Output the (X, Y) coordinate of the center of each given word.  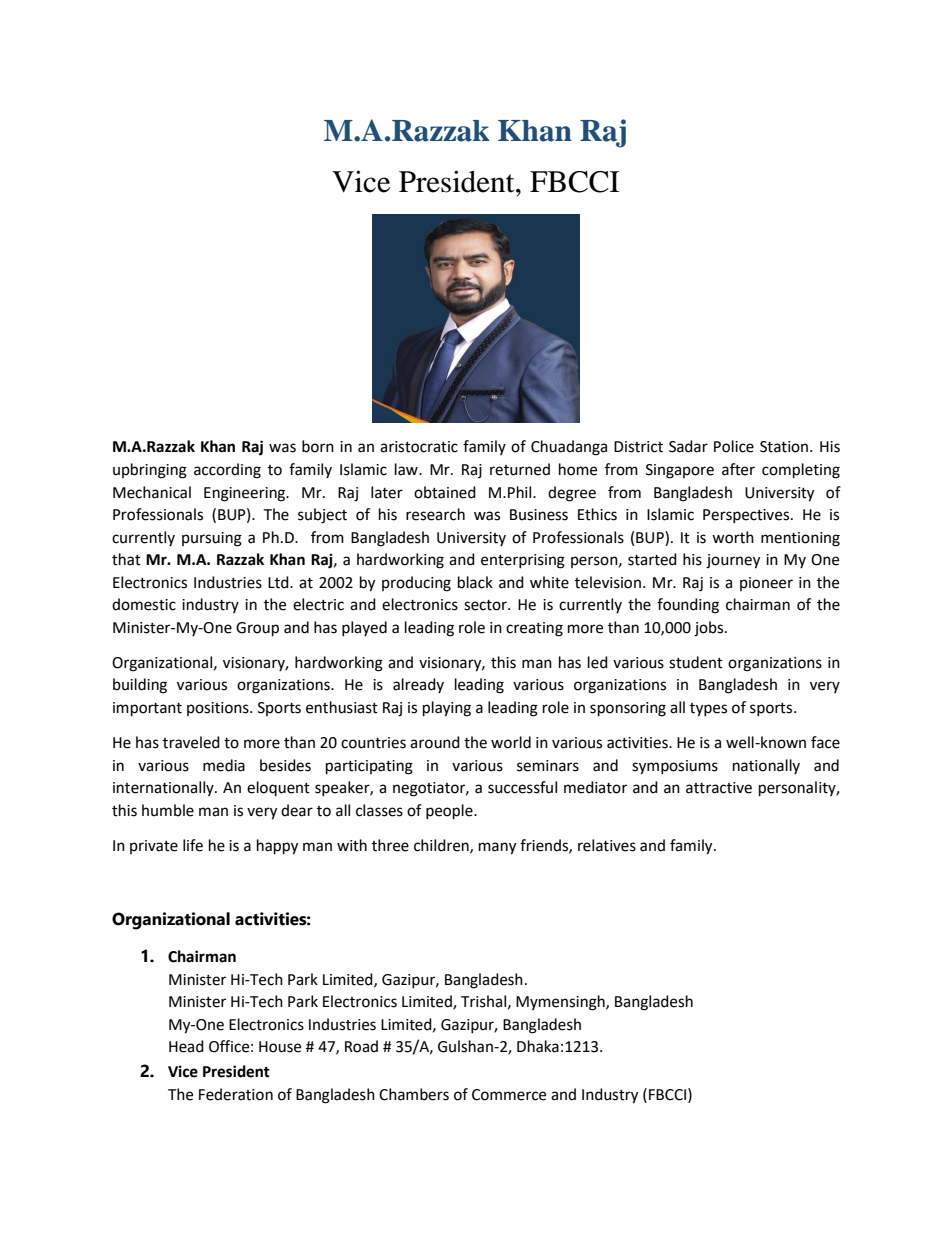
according (227, 471)
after (738, 469)
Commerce (509, 1095)
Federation (236, 1094)
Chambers (414, 1094)
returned (520, 469)
